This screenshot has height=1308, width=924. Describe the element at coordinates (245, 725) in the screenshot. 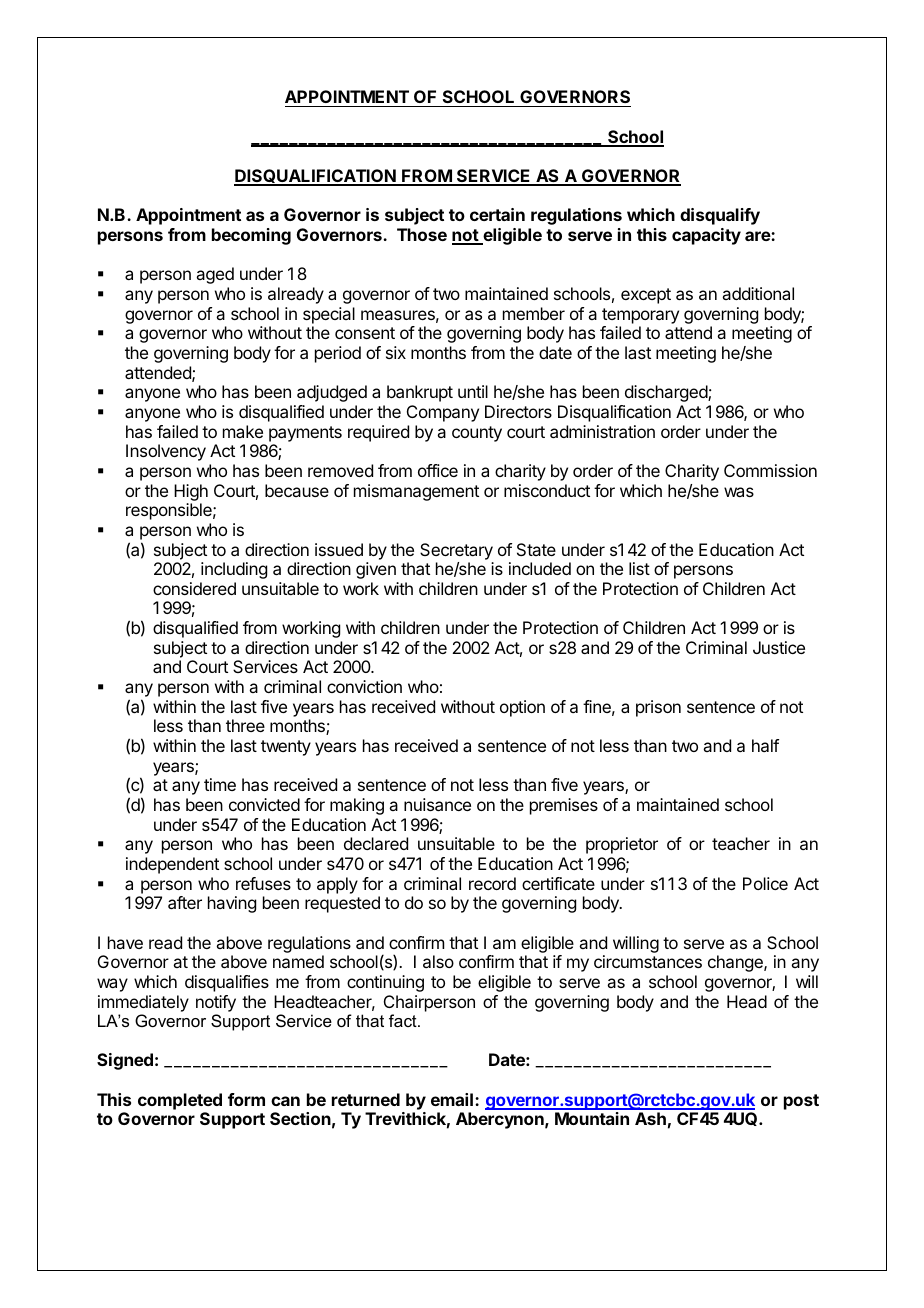

I see `three` at that location.
